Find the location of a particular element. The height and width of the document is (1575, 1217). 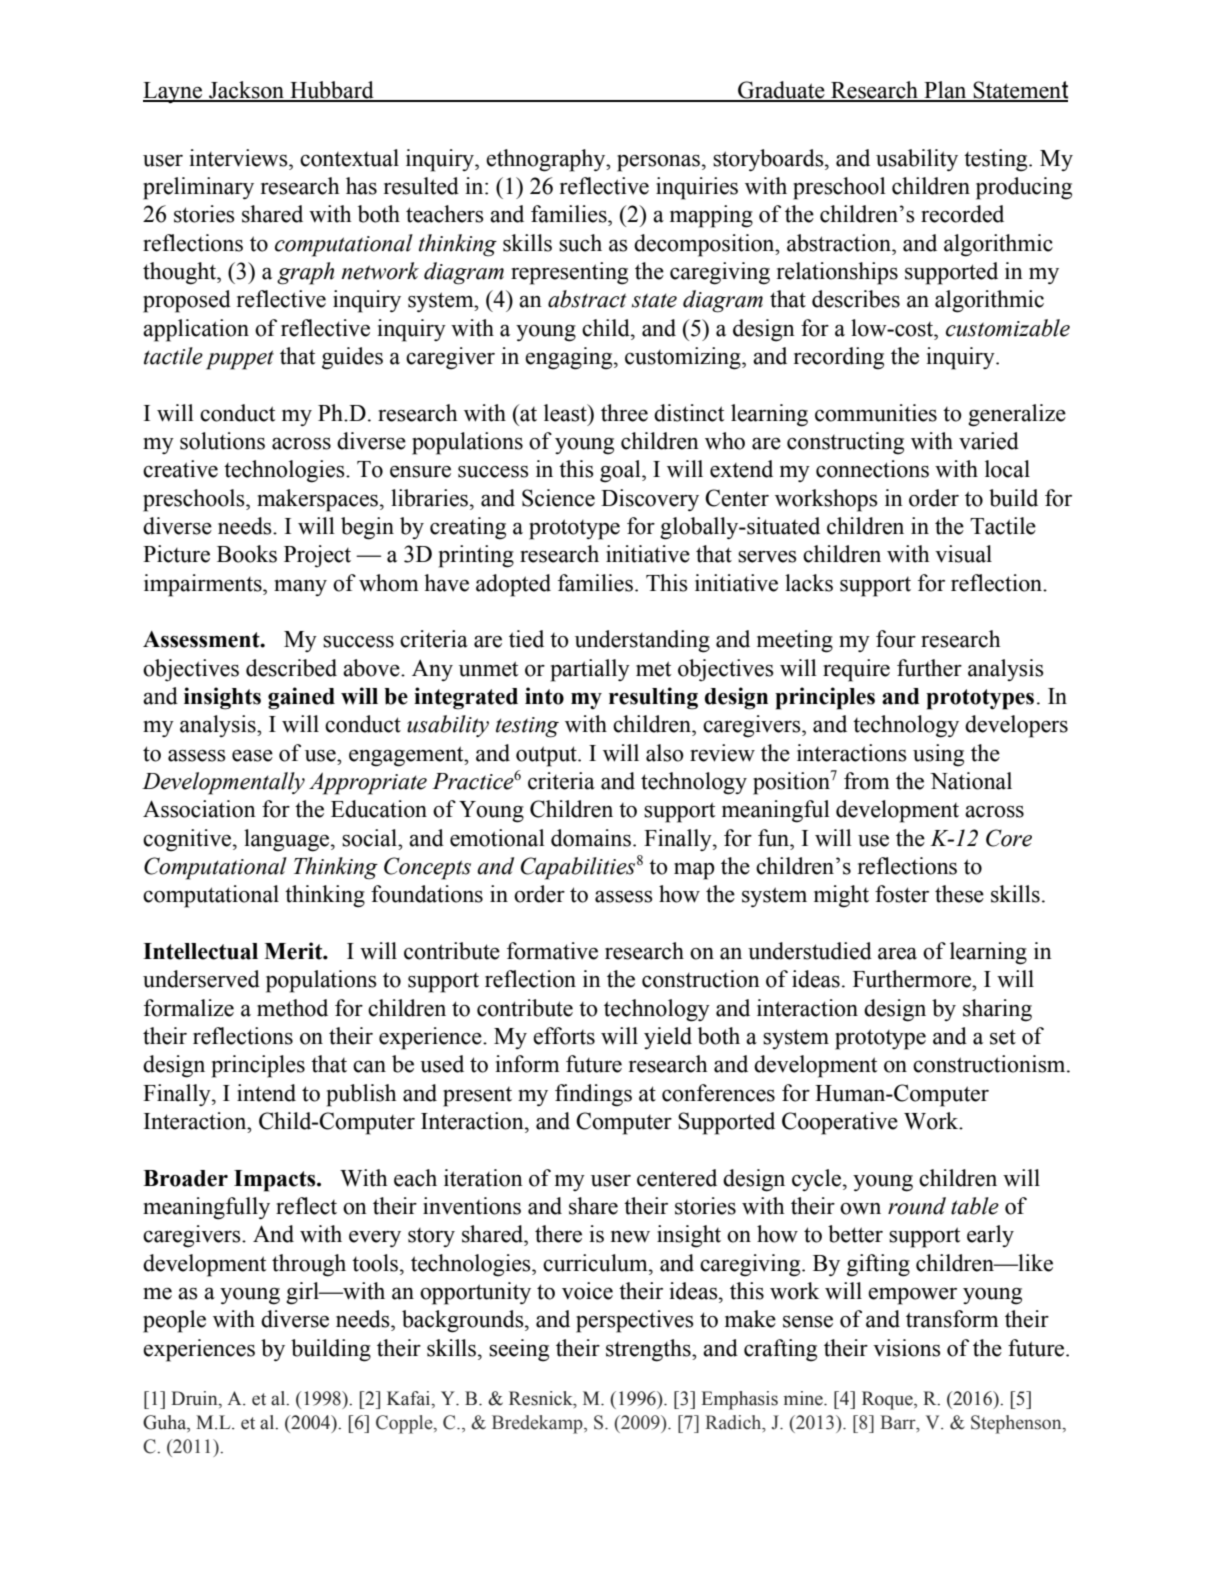

strengths is located at coordinates (649, 1350).
